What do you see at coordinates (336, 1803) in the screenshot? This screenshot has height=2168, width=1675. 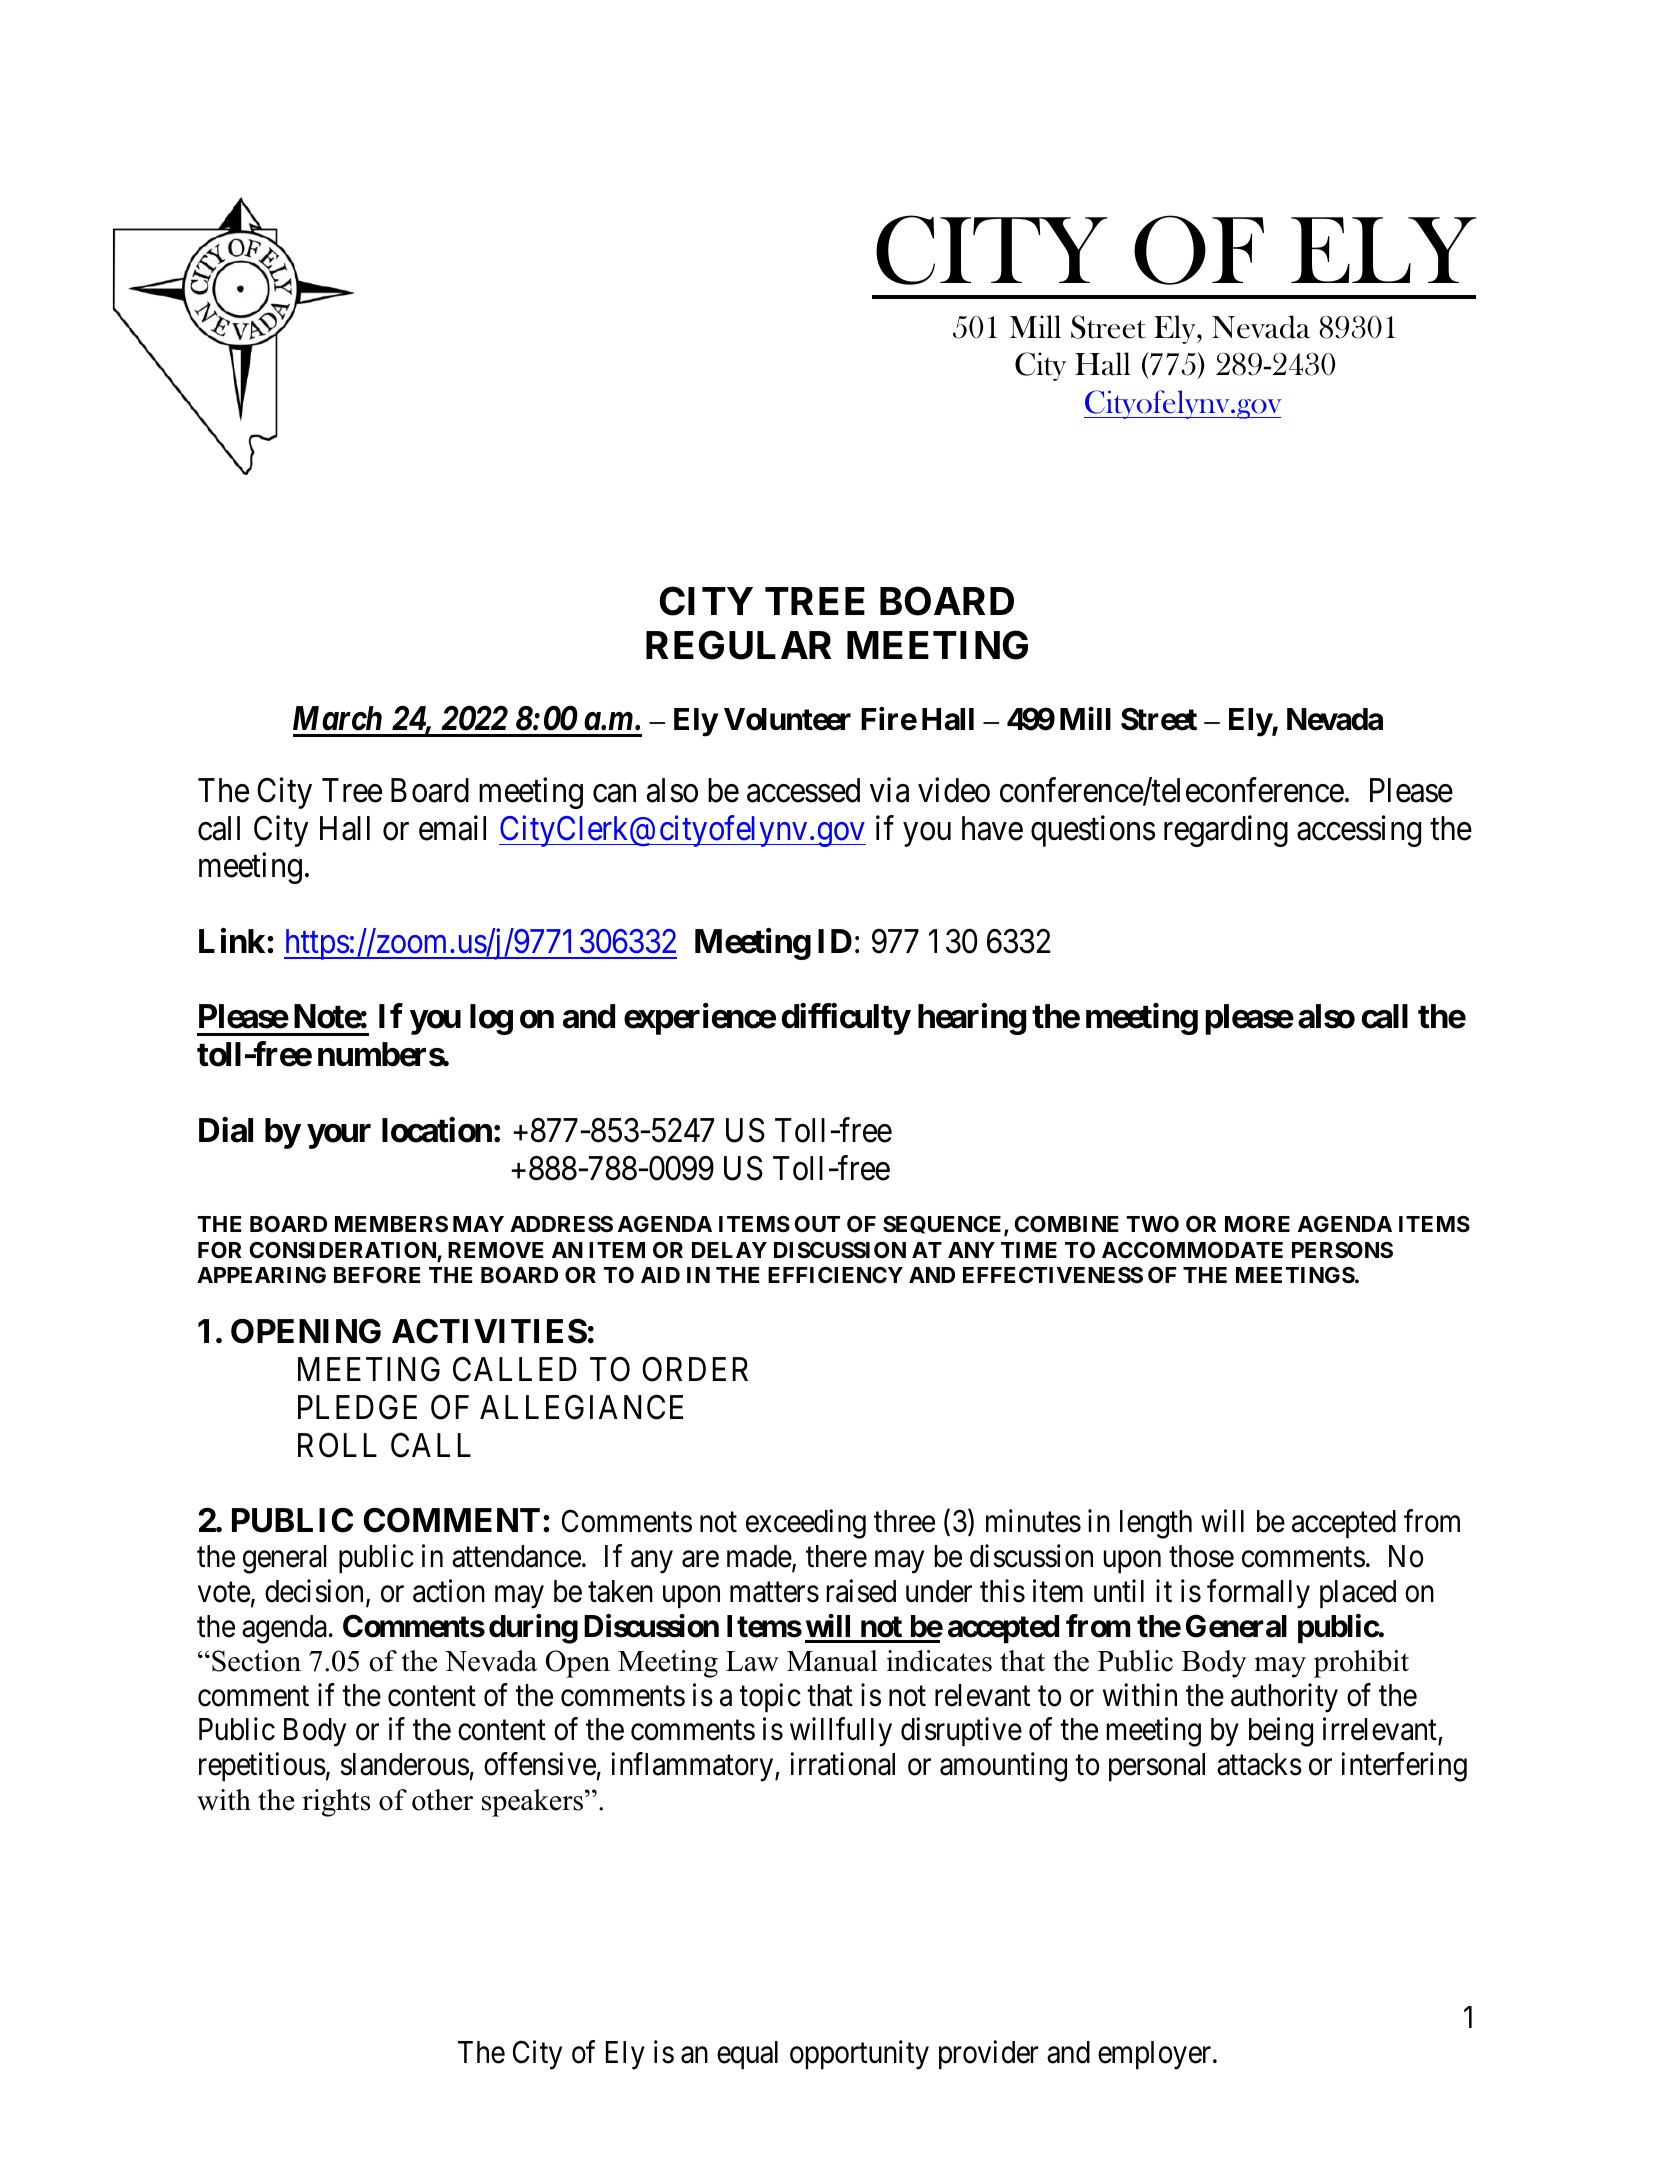 I see `rights` at bounding box center [336, 1803].
